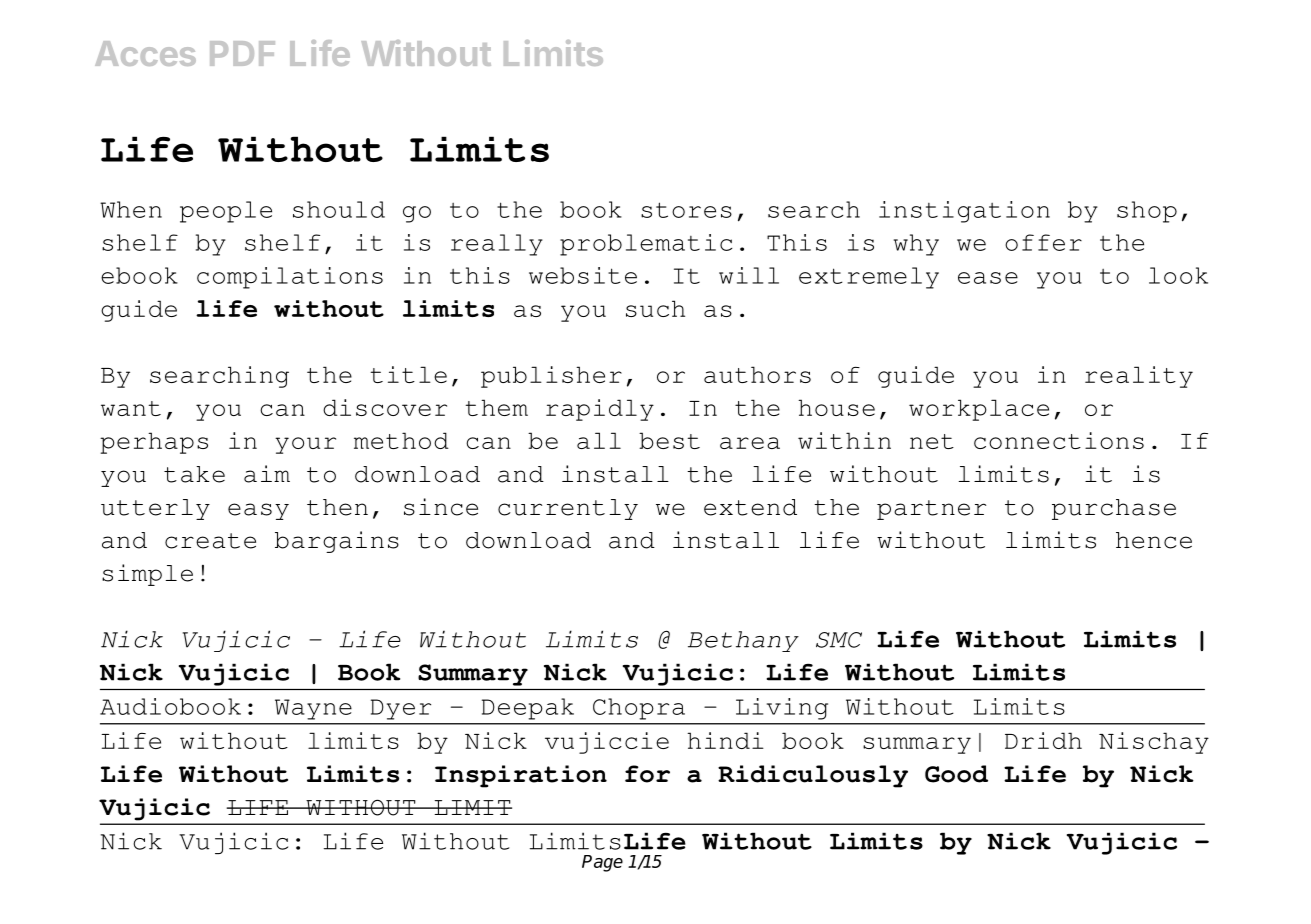 Image resolution: width=1311 pixels, height=924 pixels. Describe the element at coordinates (521, 776) in the screenshot. I see `Inspiration` at that location.
